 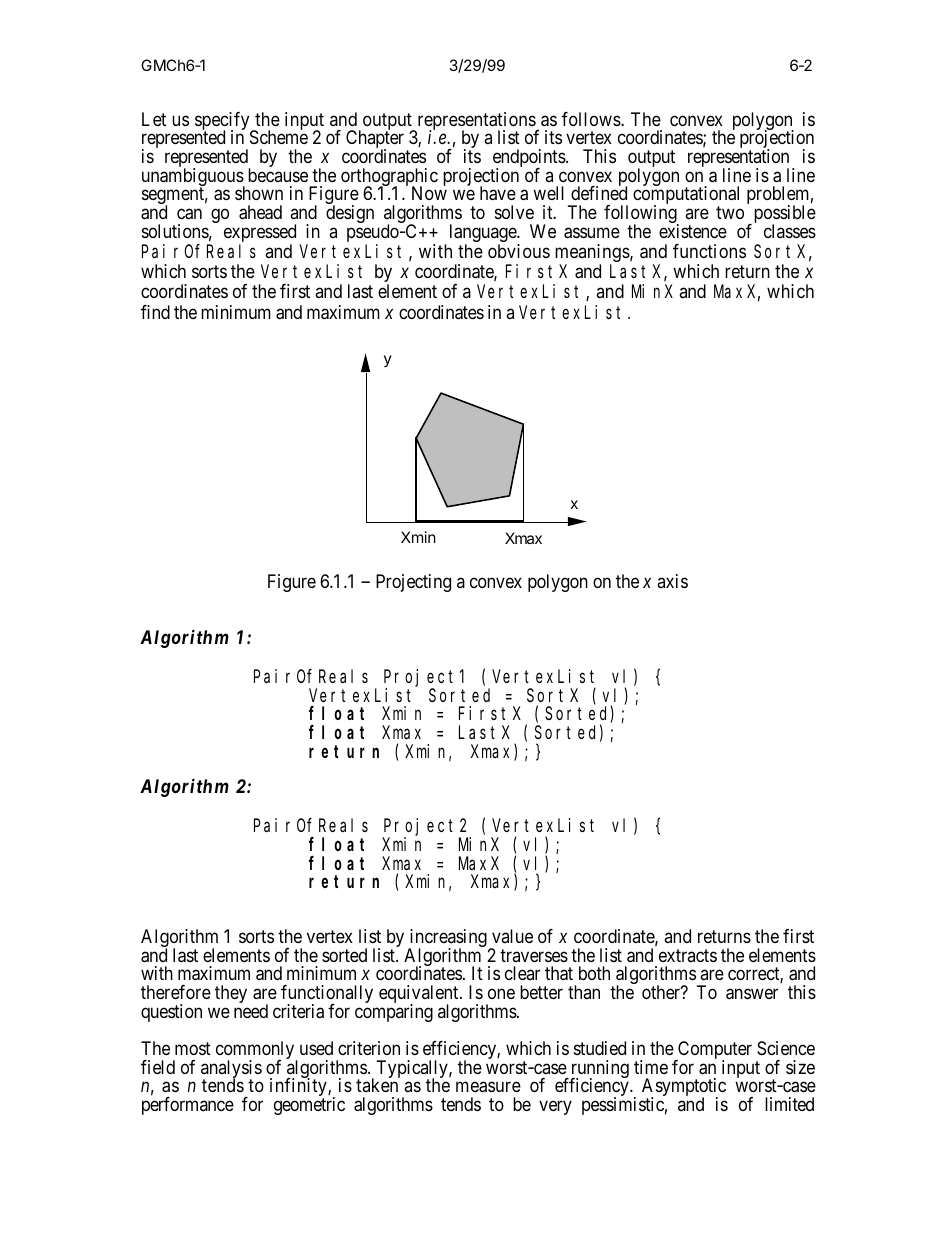 What do you see at coordinates (672, 581) in the screenshot?
I see `axis` at bounding box center [672, 581].
